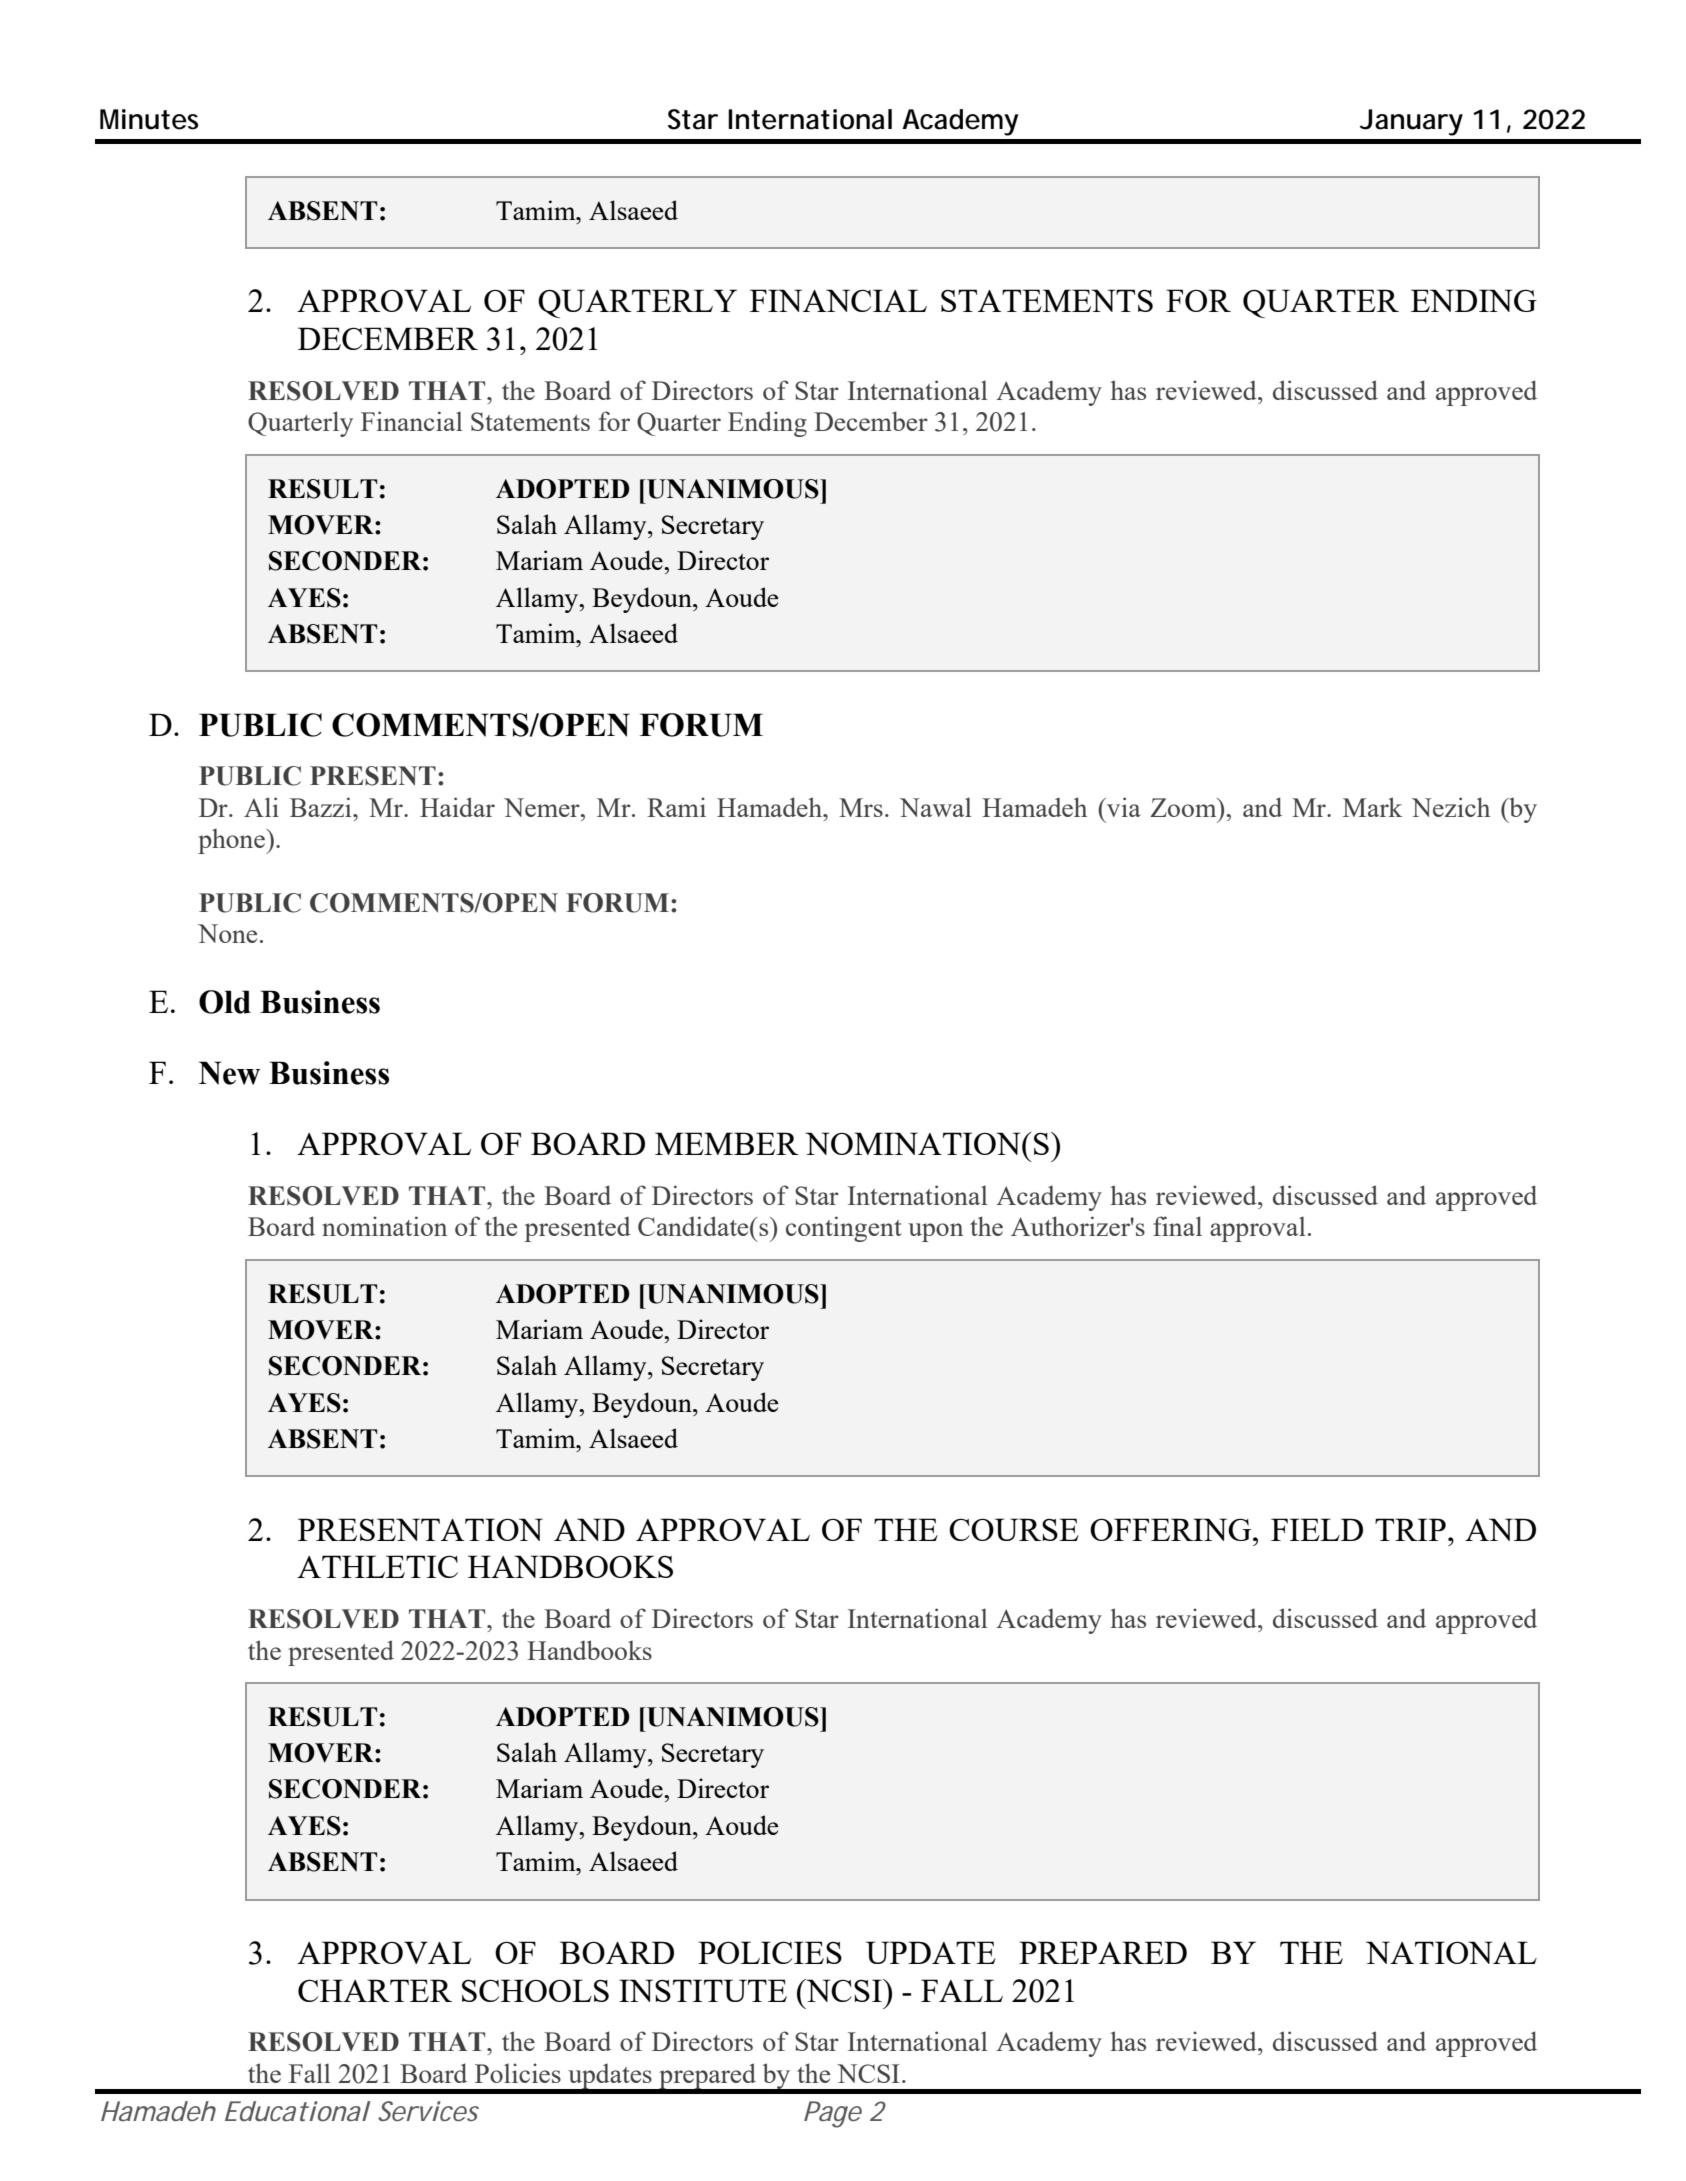  Describe the element at coordinates (1184, 807) in the document. I see `Zoom` at that location.
